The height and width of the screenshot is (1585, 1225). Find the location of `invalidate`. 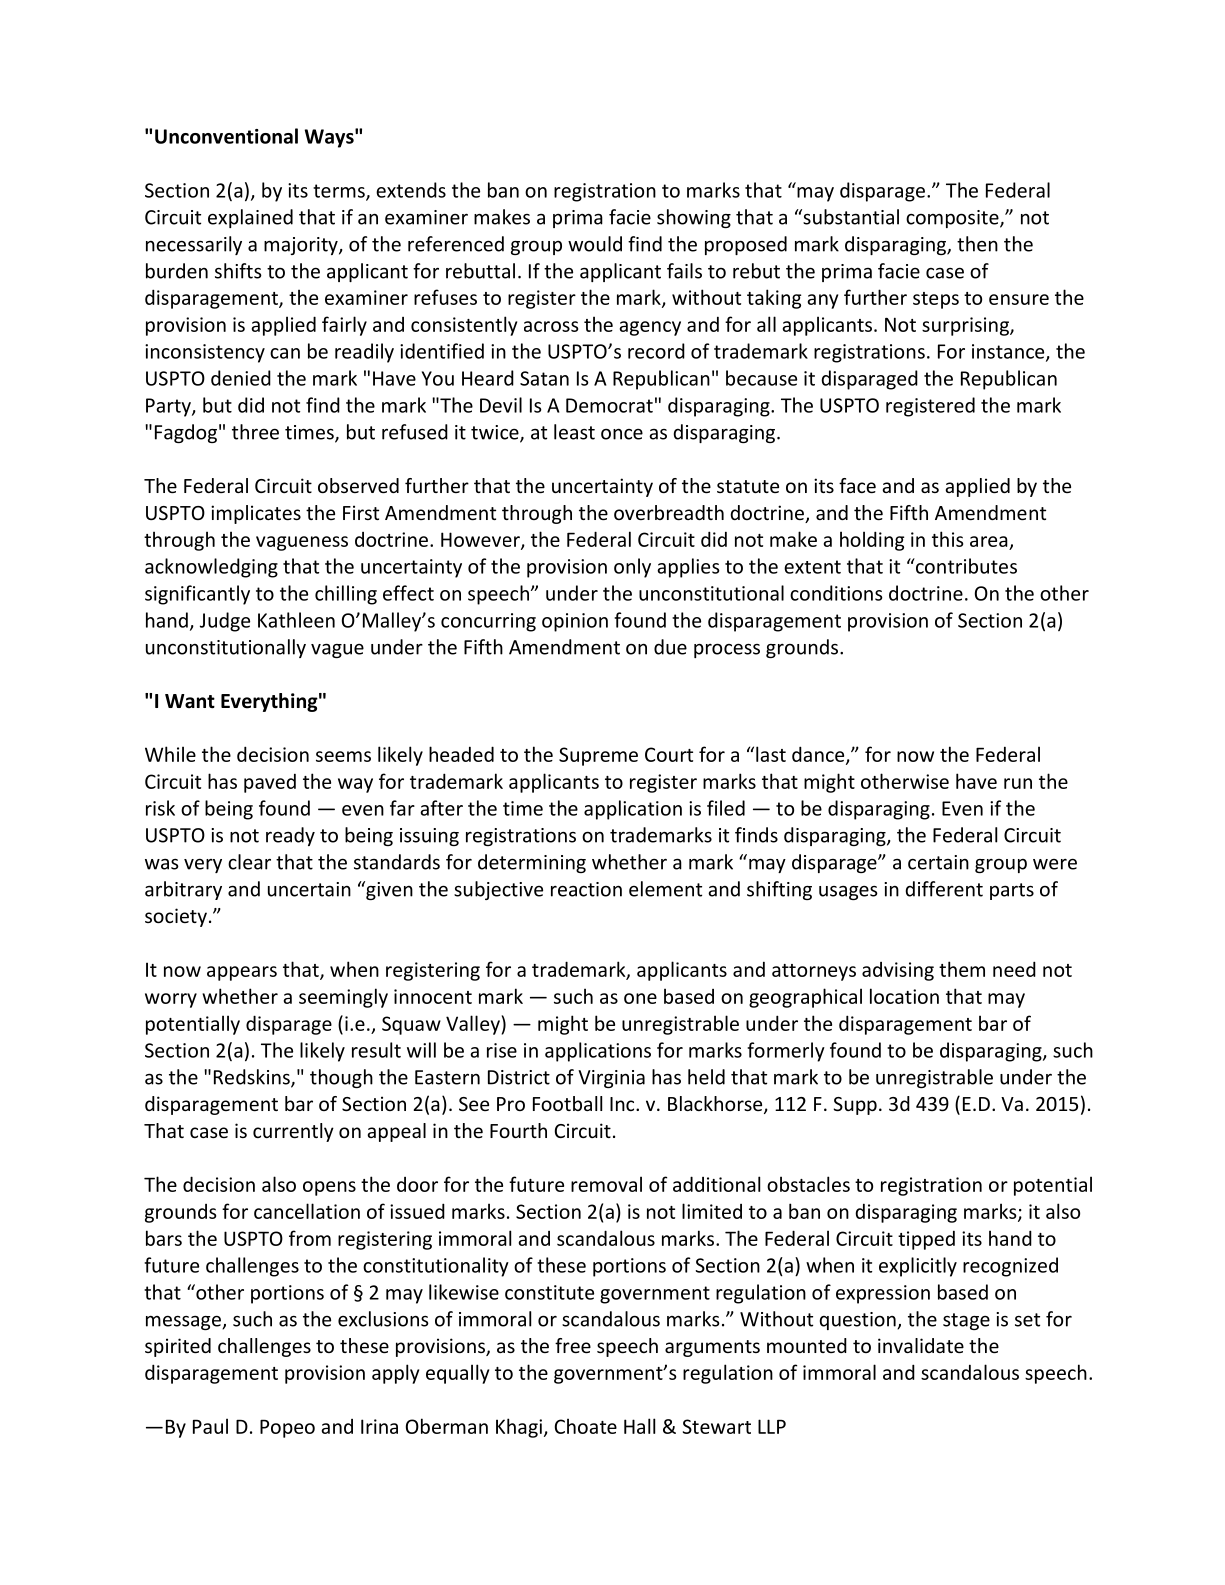

invalidate is located at coordinates (921, 1345).
